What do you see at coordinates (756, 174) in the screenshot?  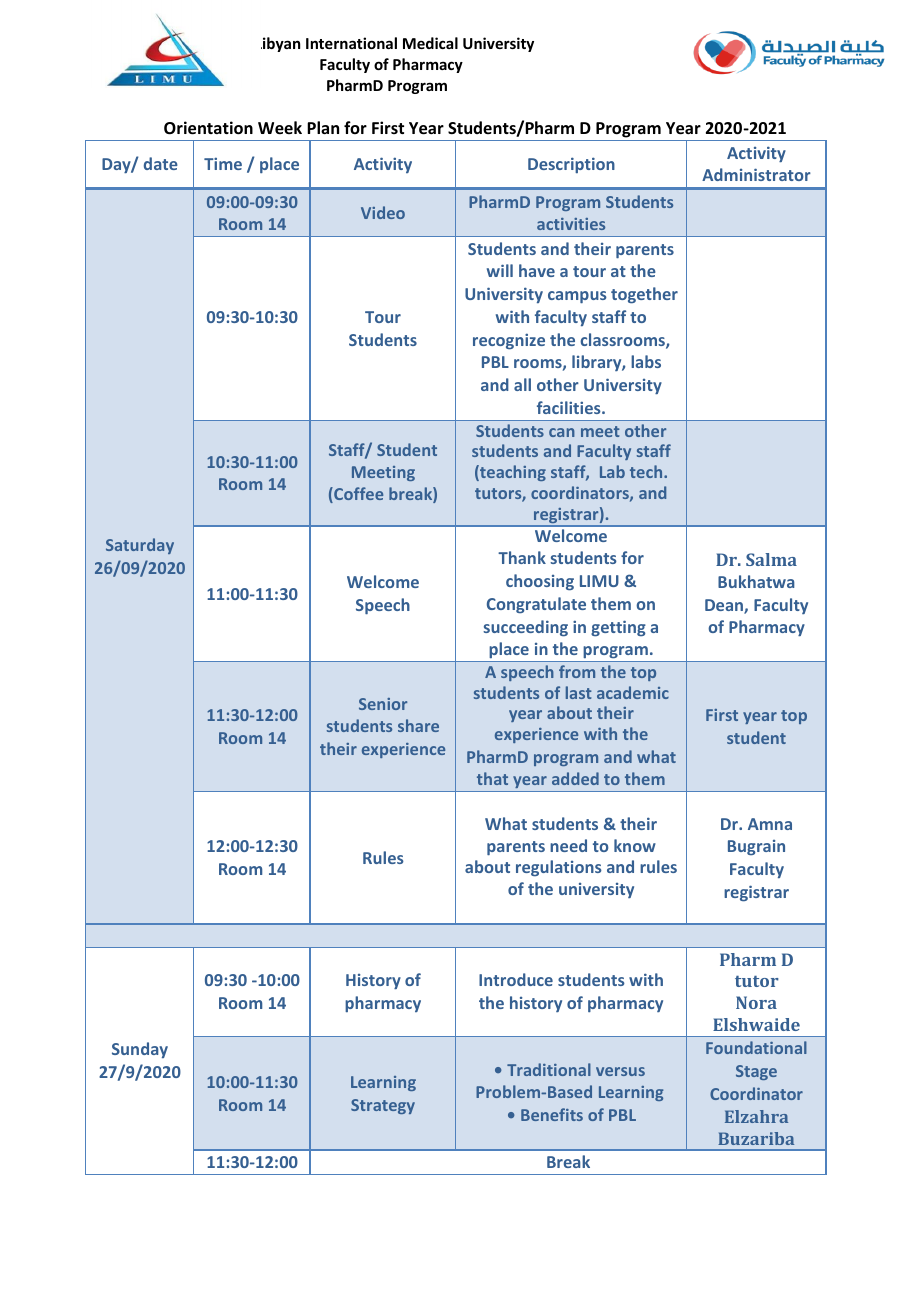 I see `Administrator` at bounding box center [756, 174].
